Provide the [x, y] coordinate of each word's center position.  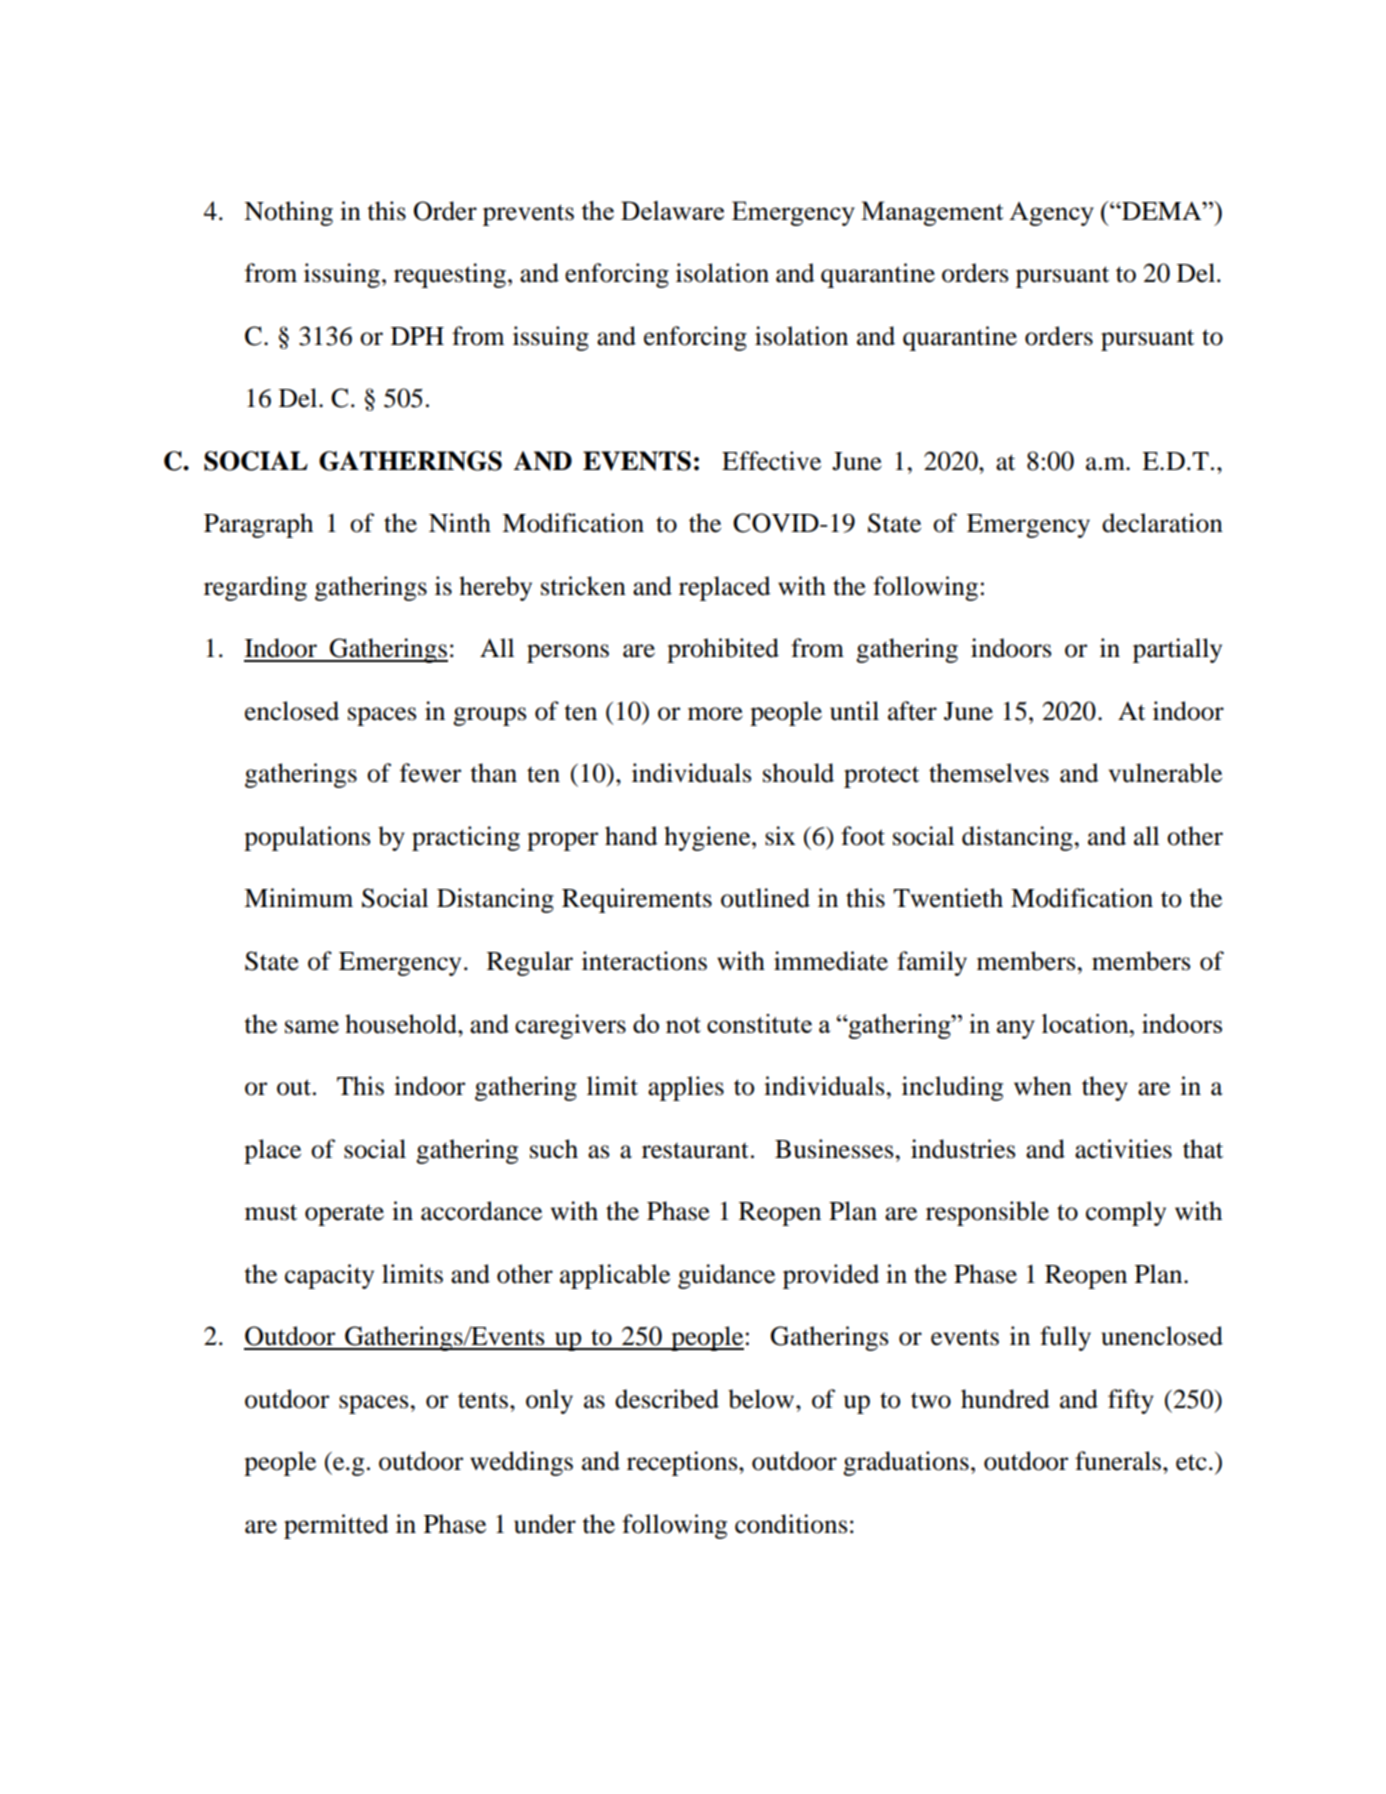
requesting [450, 275]
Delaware [672, 210]
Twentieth [948, 898]
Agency [1051, 214]
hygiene [708, 838]
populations [307, 838]
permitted [336, 1526]
